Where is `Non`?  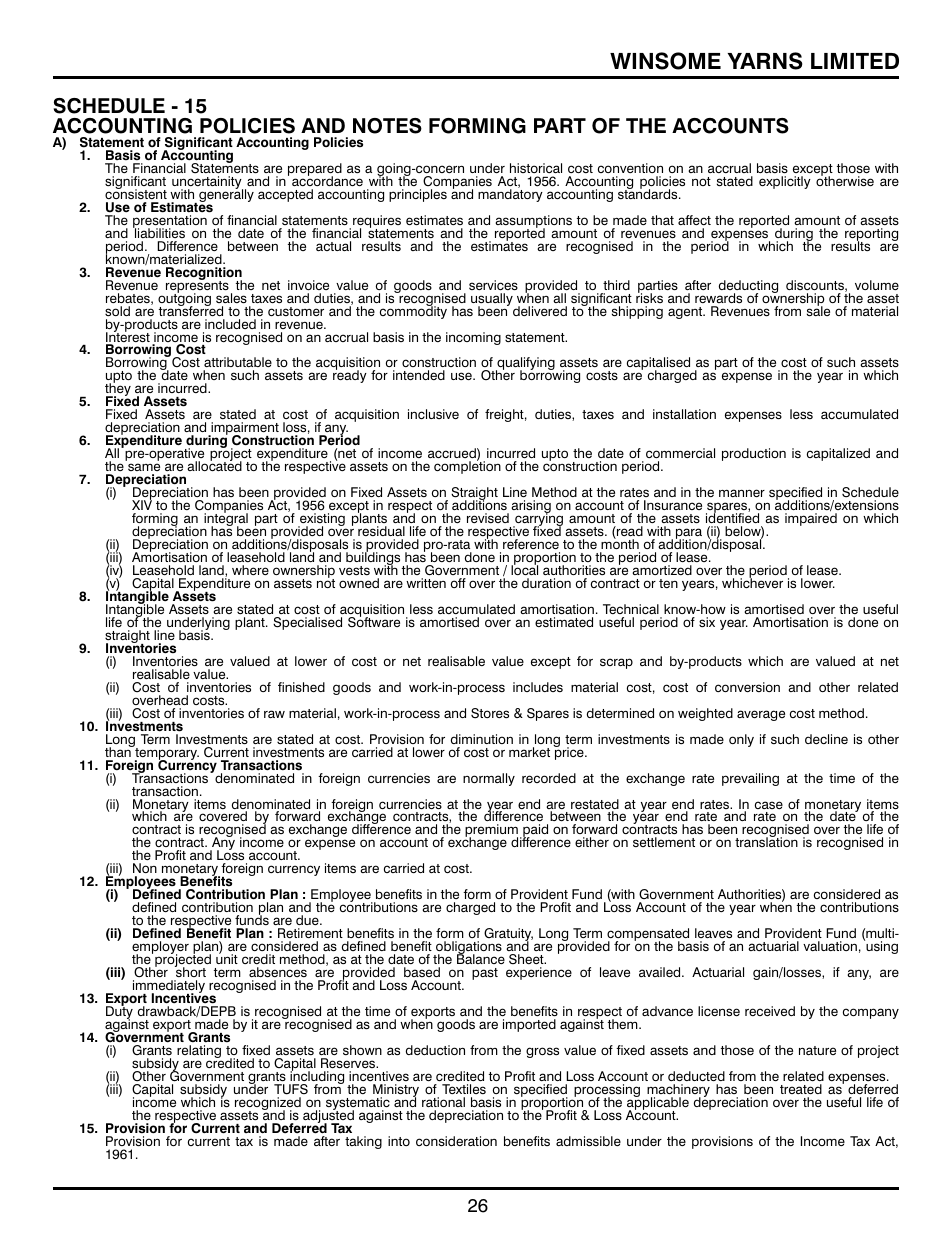 Non is located at coordinates (145, 870).
